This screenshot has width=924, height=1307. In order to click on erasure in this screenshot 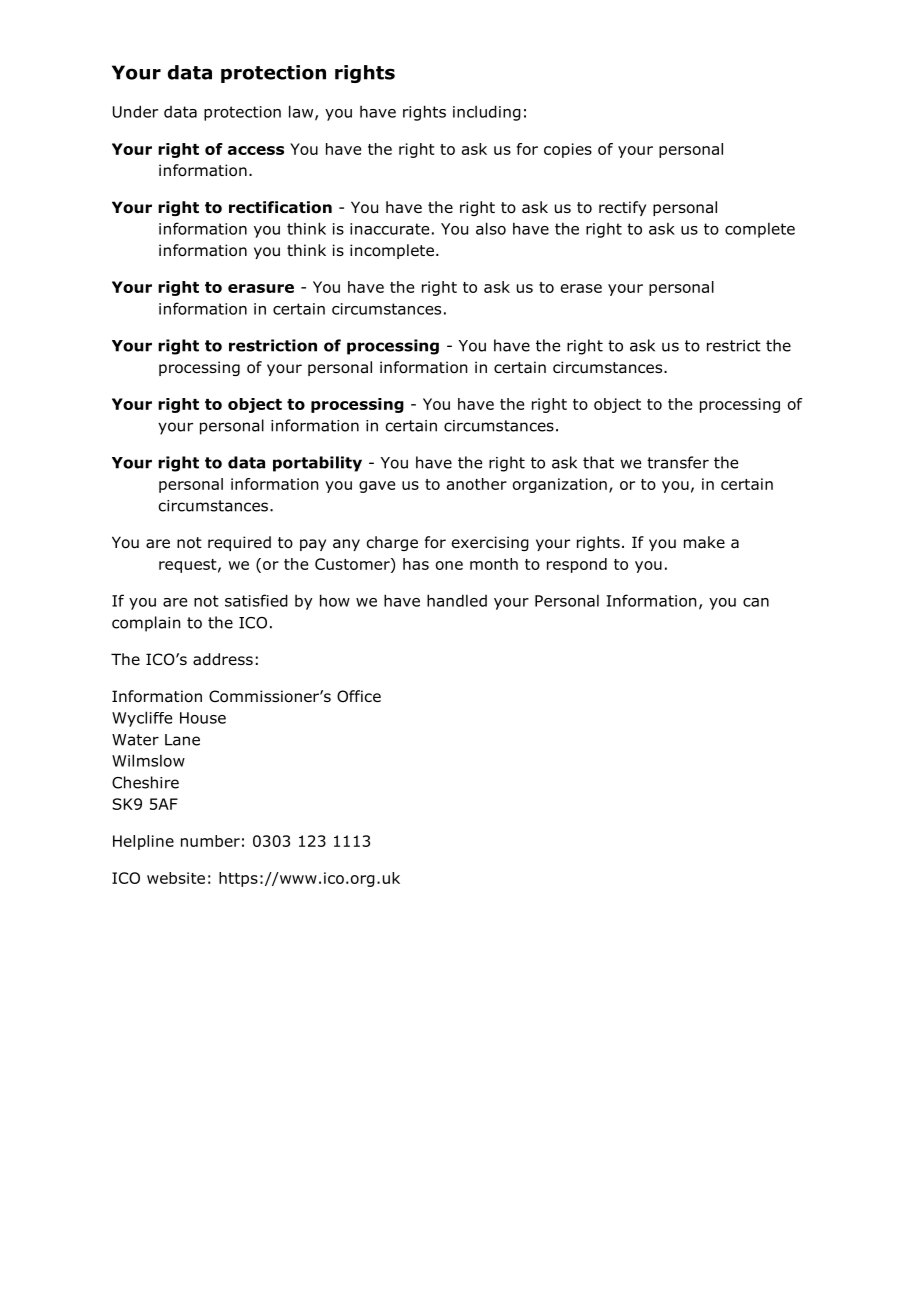, I will do `click(261, 288)`.
